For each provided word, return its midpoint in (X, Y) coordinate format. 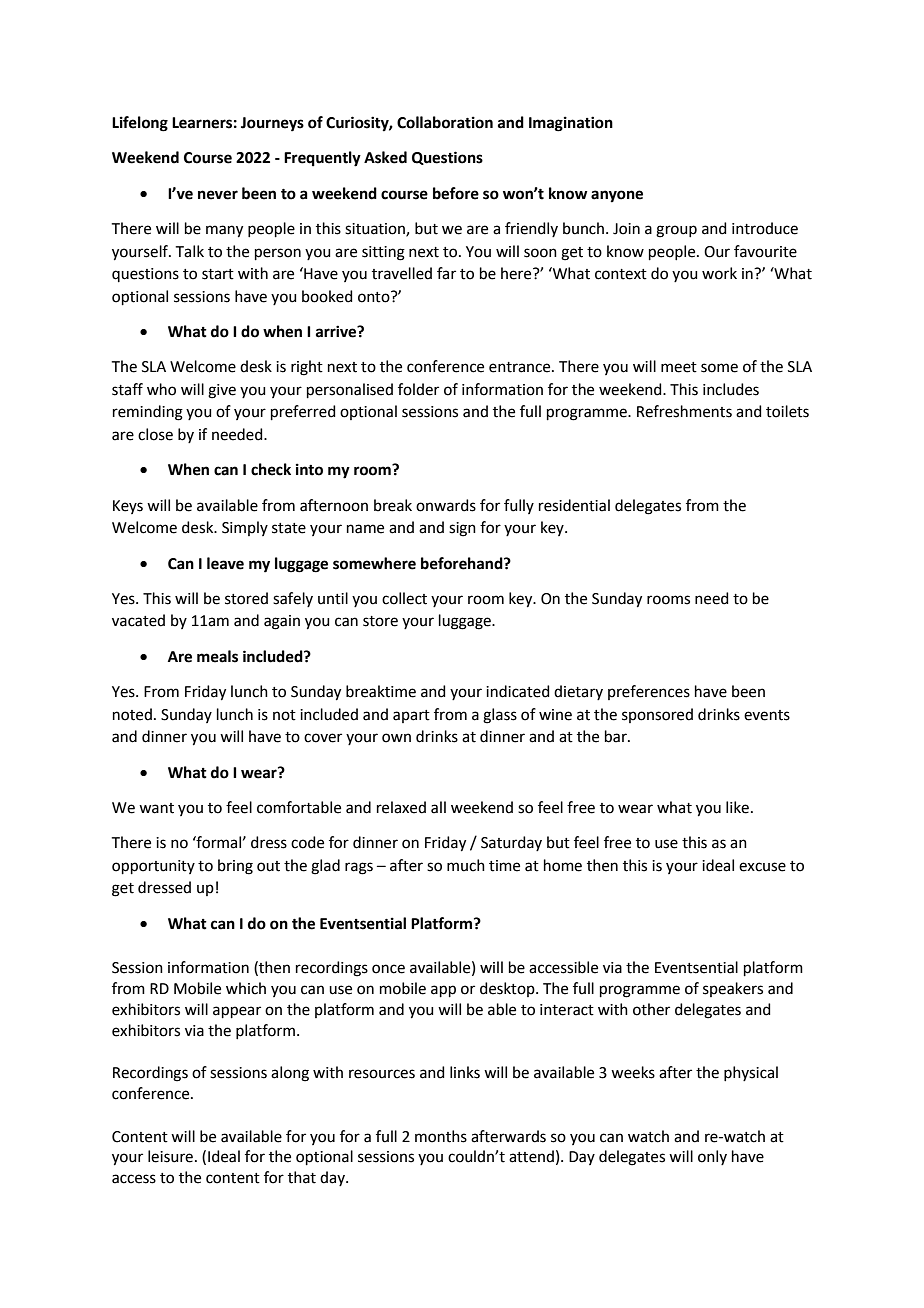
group (676, 231)
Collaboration (445, 122)
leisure (170, 1156)
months (441, 1136)
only (712, 1157)
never (218, 195)
